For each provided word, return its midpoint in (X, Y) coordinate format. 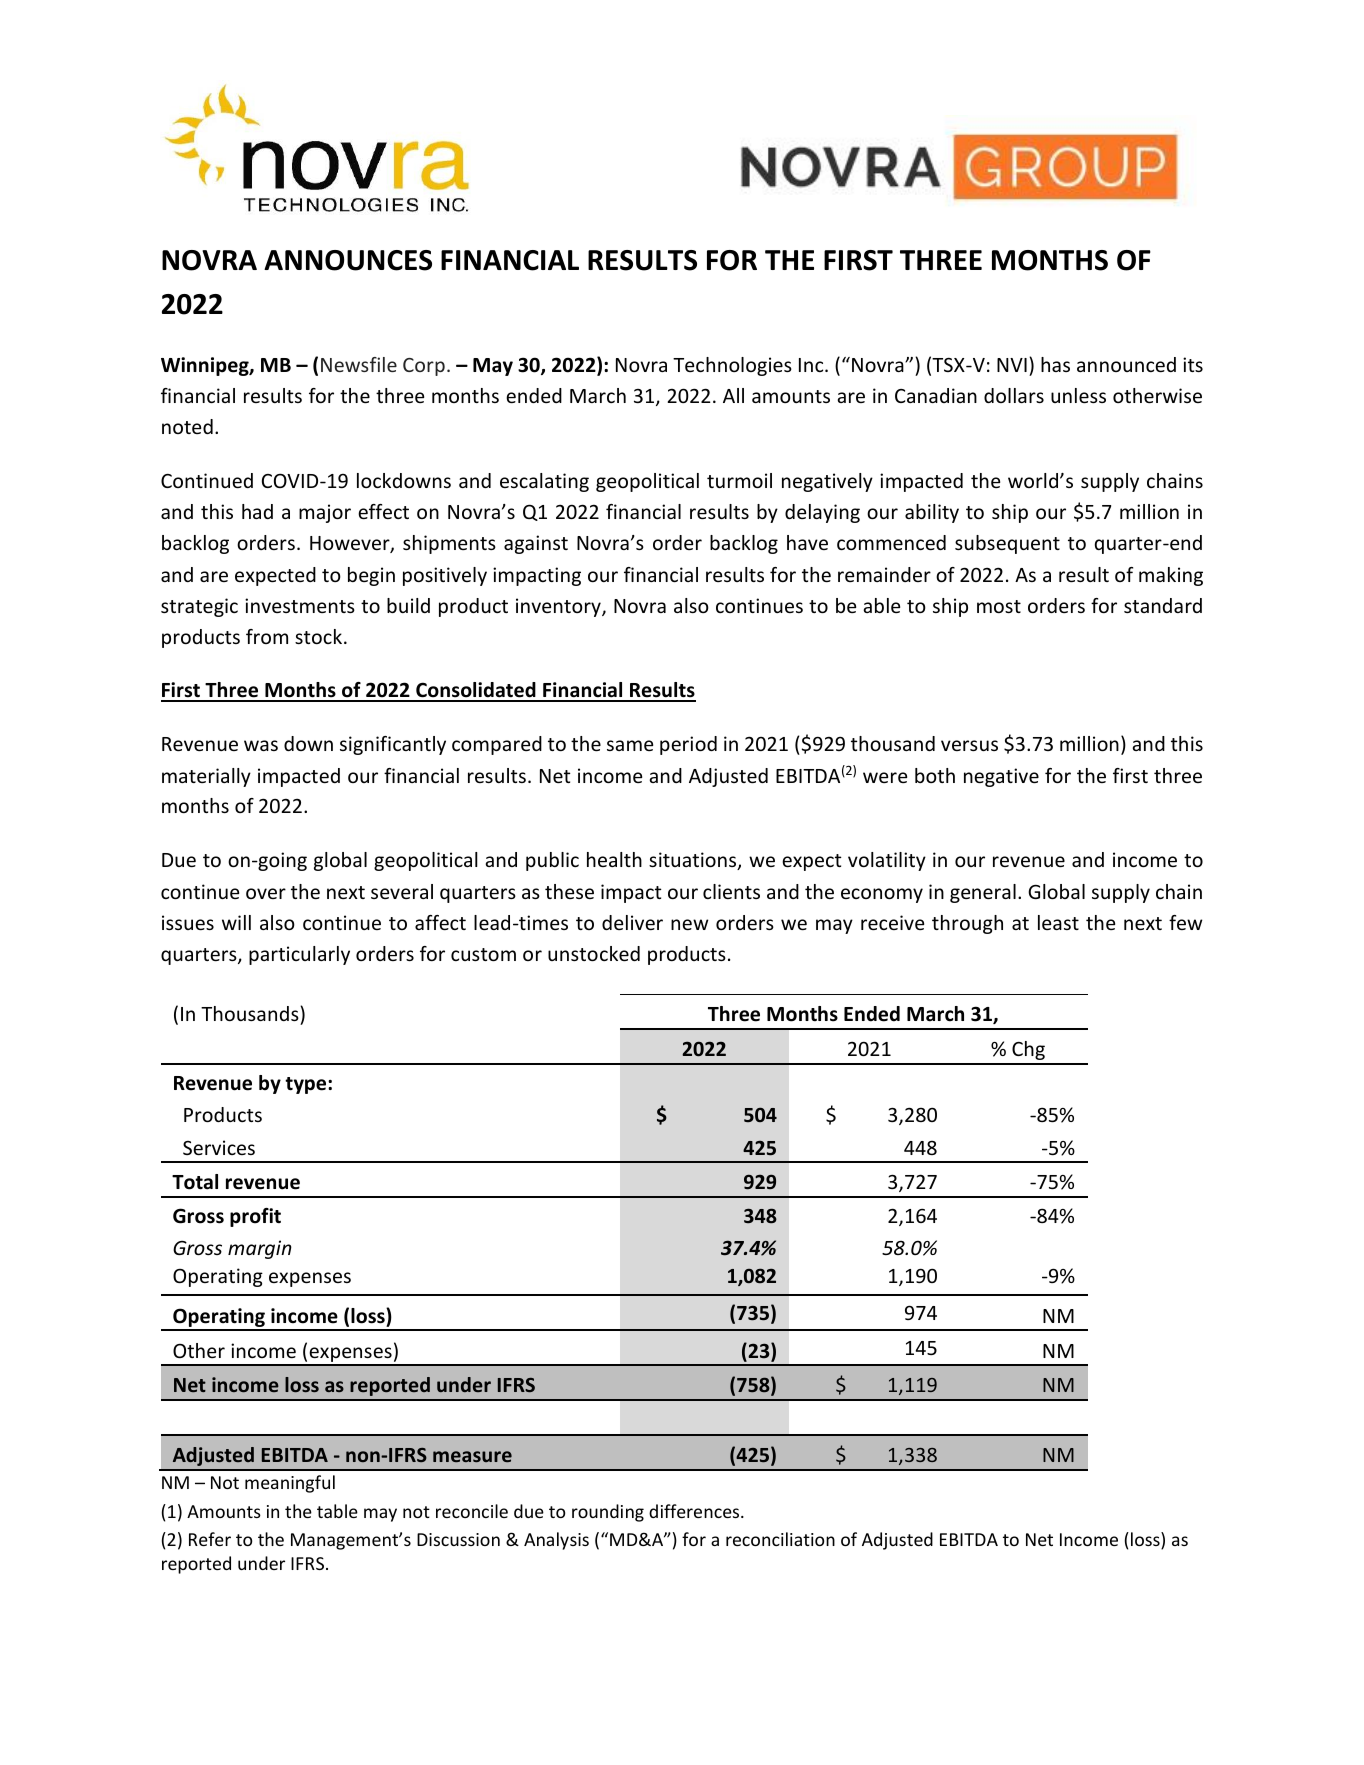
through (967, 924)
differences (695, 1511)
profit (255, 1217)
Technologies (732, 366)
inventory (559, 607)
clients (731, 891)
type (307, 1085)
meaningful (290, 1484)
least (1058, 922)
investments (300, 605)
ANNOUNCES (348, 260)
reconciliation (780, 1539)
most (999, 606)
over (266, 893)
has (1055, 364)
